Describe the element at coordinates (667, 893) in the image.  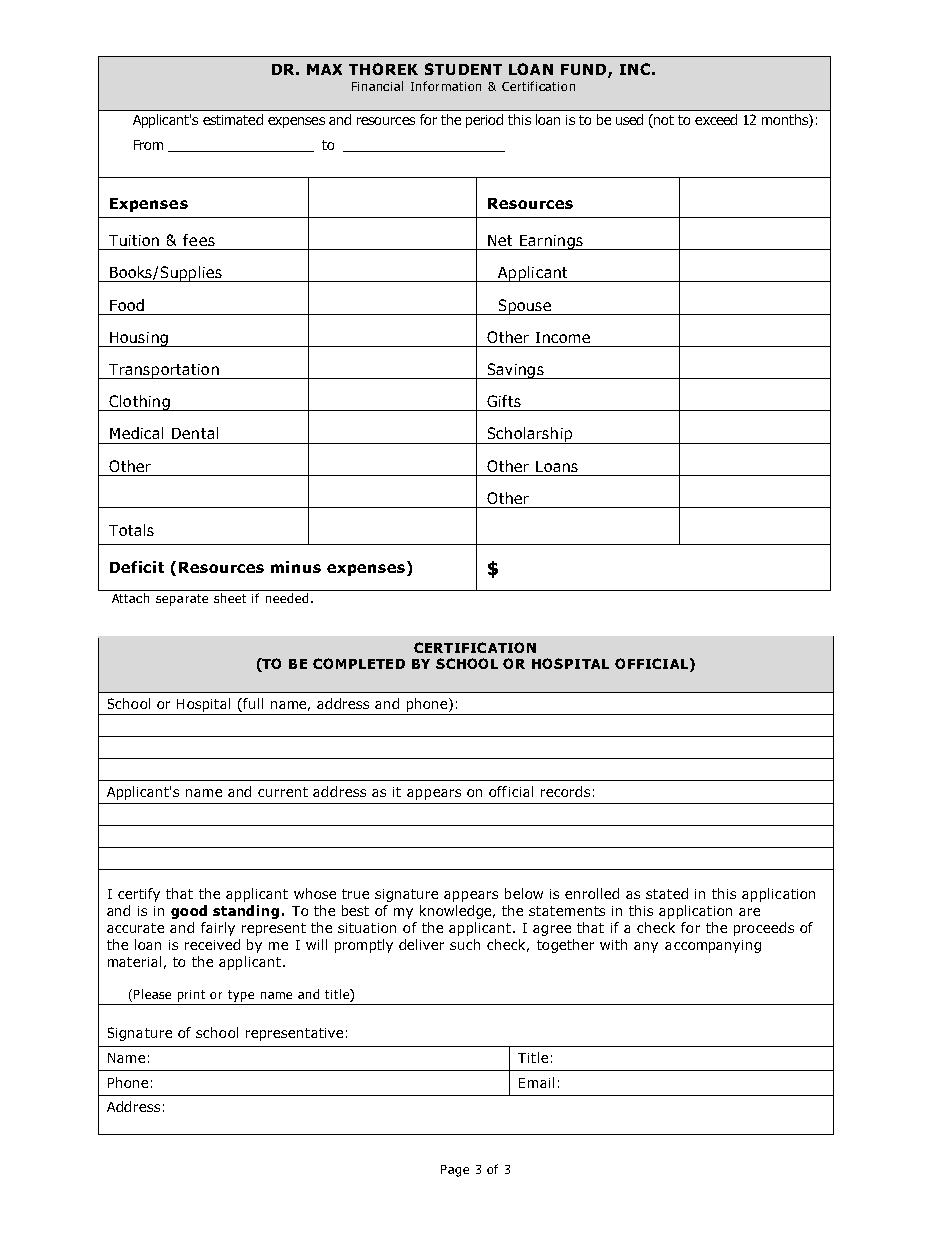
I see `stated` at that location.
